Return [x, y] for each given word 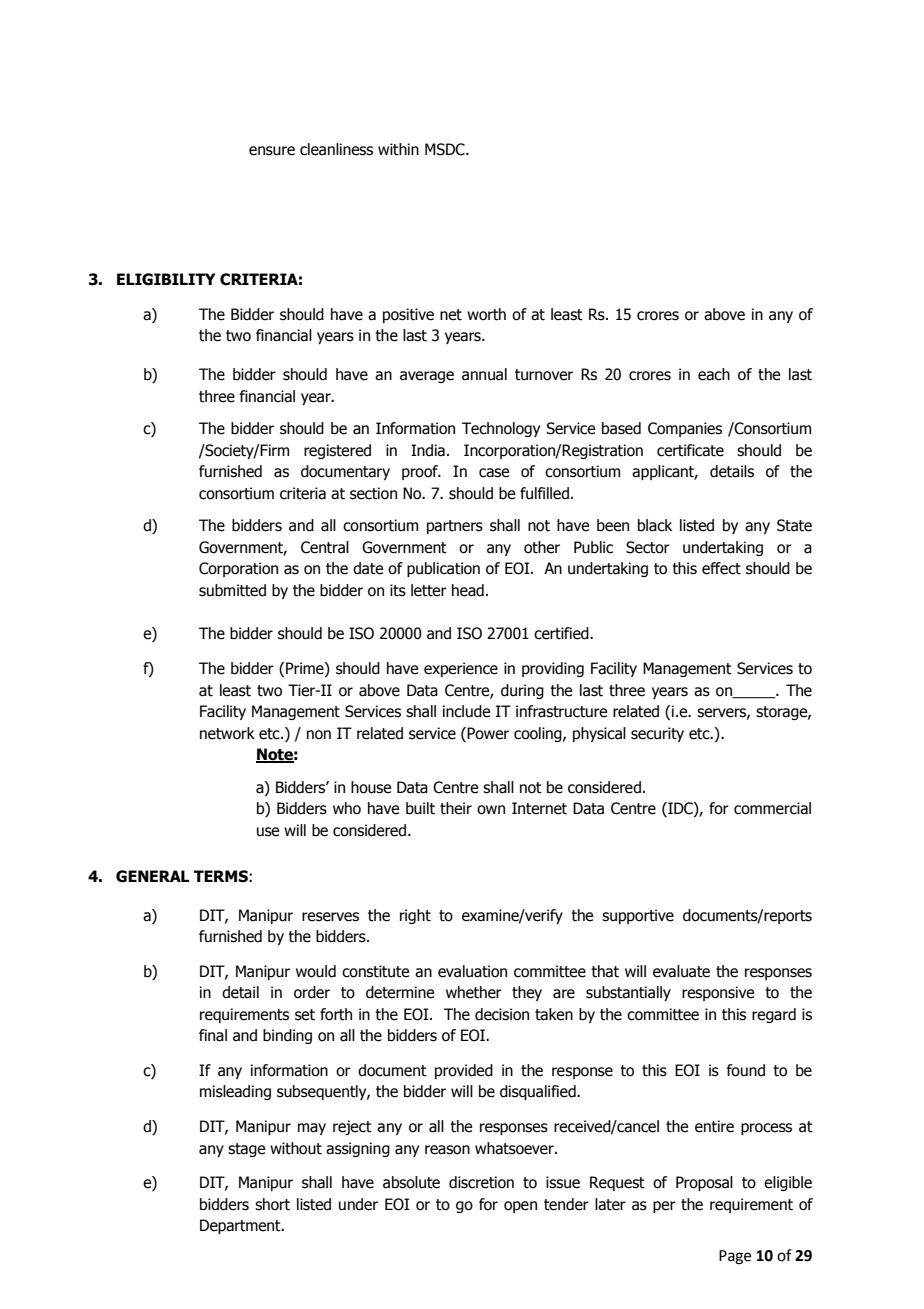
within [398, 149]
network [227, 733]
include [466, 711]
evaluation [472, 971]
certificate [690, 450]
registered [337, 451]
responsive [718, 993]
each [714, 374]
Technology [501, 429]
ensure [272, 151]
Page [735, 1257]
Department [241, 1226]
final [213, 1035]
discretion [481, 1182]
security [657, 734]
